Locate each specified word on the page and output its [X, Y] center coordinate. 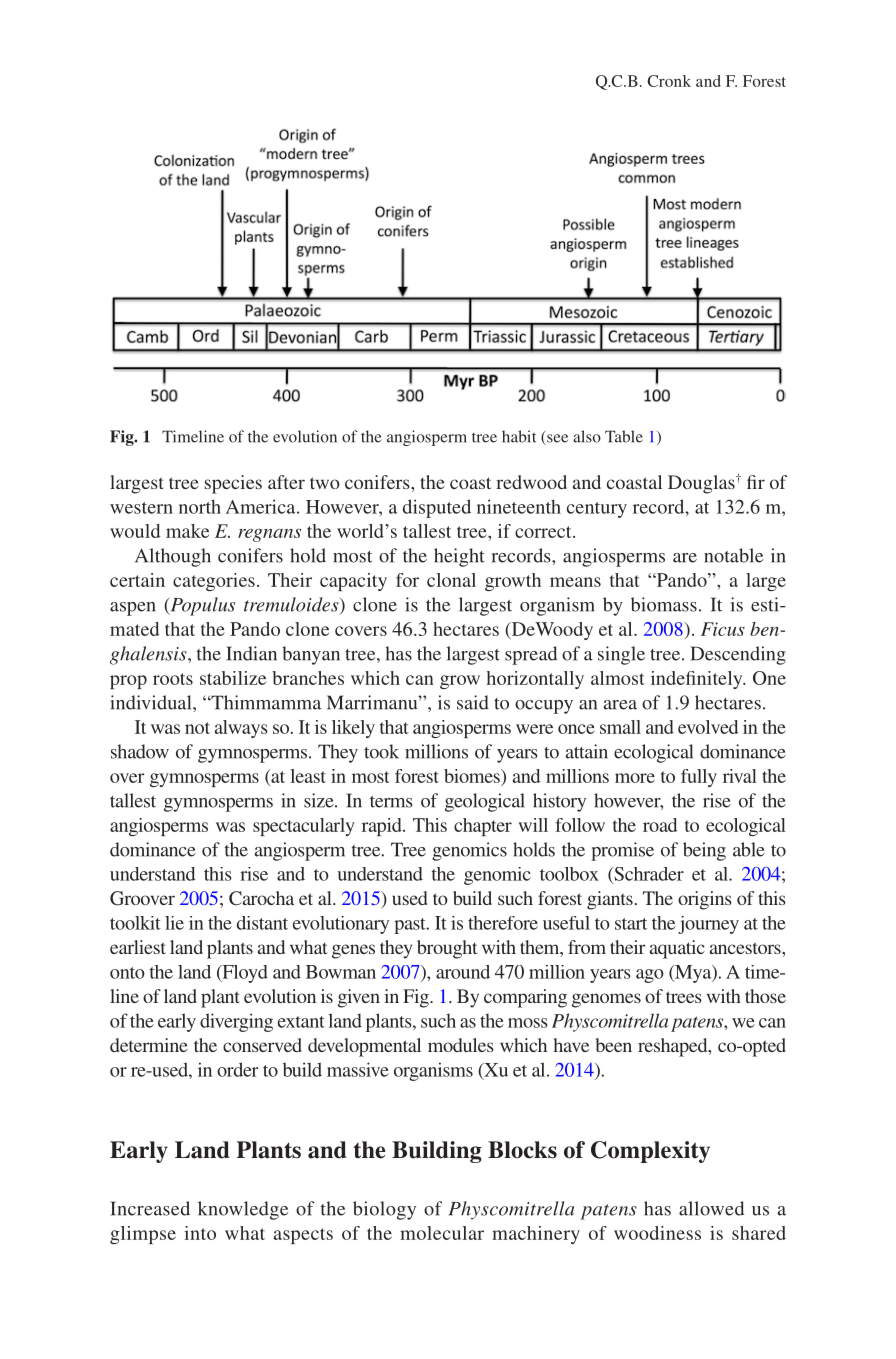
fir [756, 482]
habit [519, 436]
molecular [442, 1233]
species [233, 484]
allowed [711, 1208]
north [200, 506]
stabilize [233, 678]
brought [447, 949]
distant [262, 923]
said [473, 702]
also [587, 436]
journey [708, 925]
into [200, 1233]
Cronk [669, 81]
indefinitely [698, 680]
